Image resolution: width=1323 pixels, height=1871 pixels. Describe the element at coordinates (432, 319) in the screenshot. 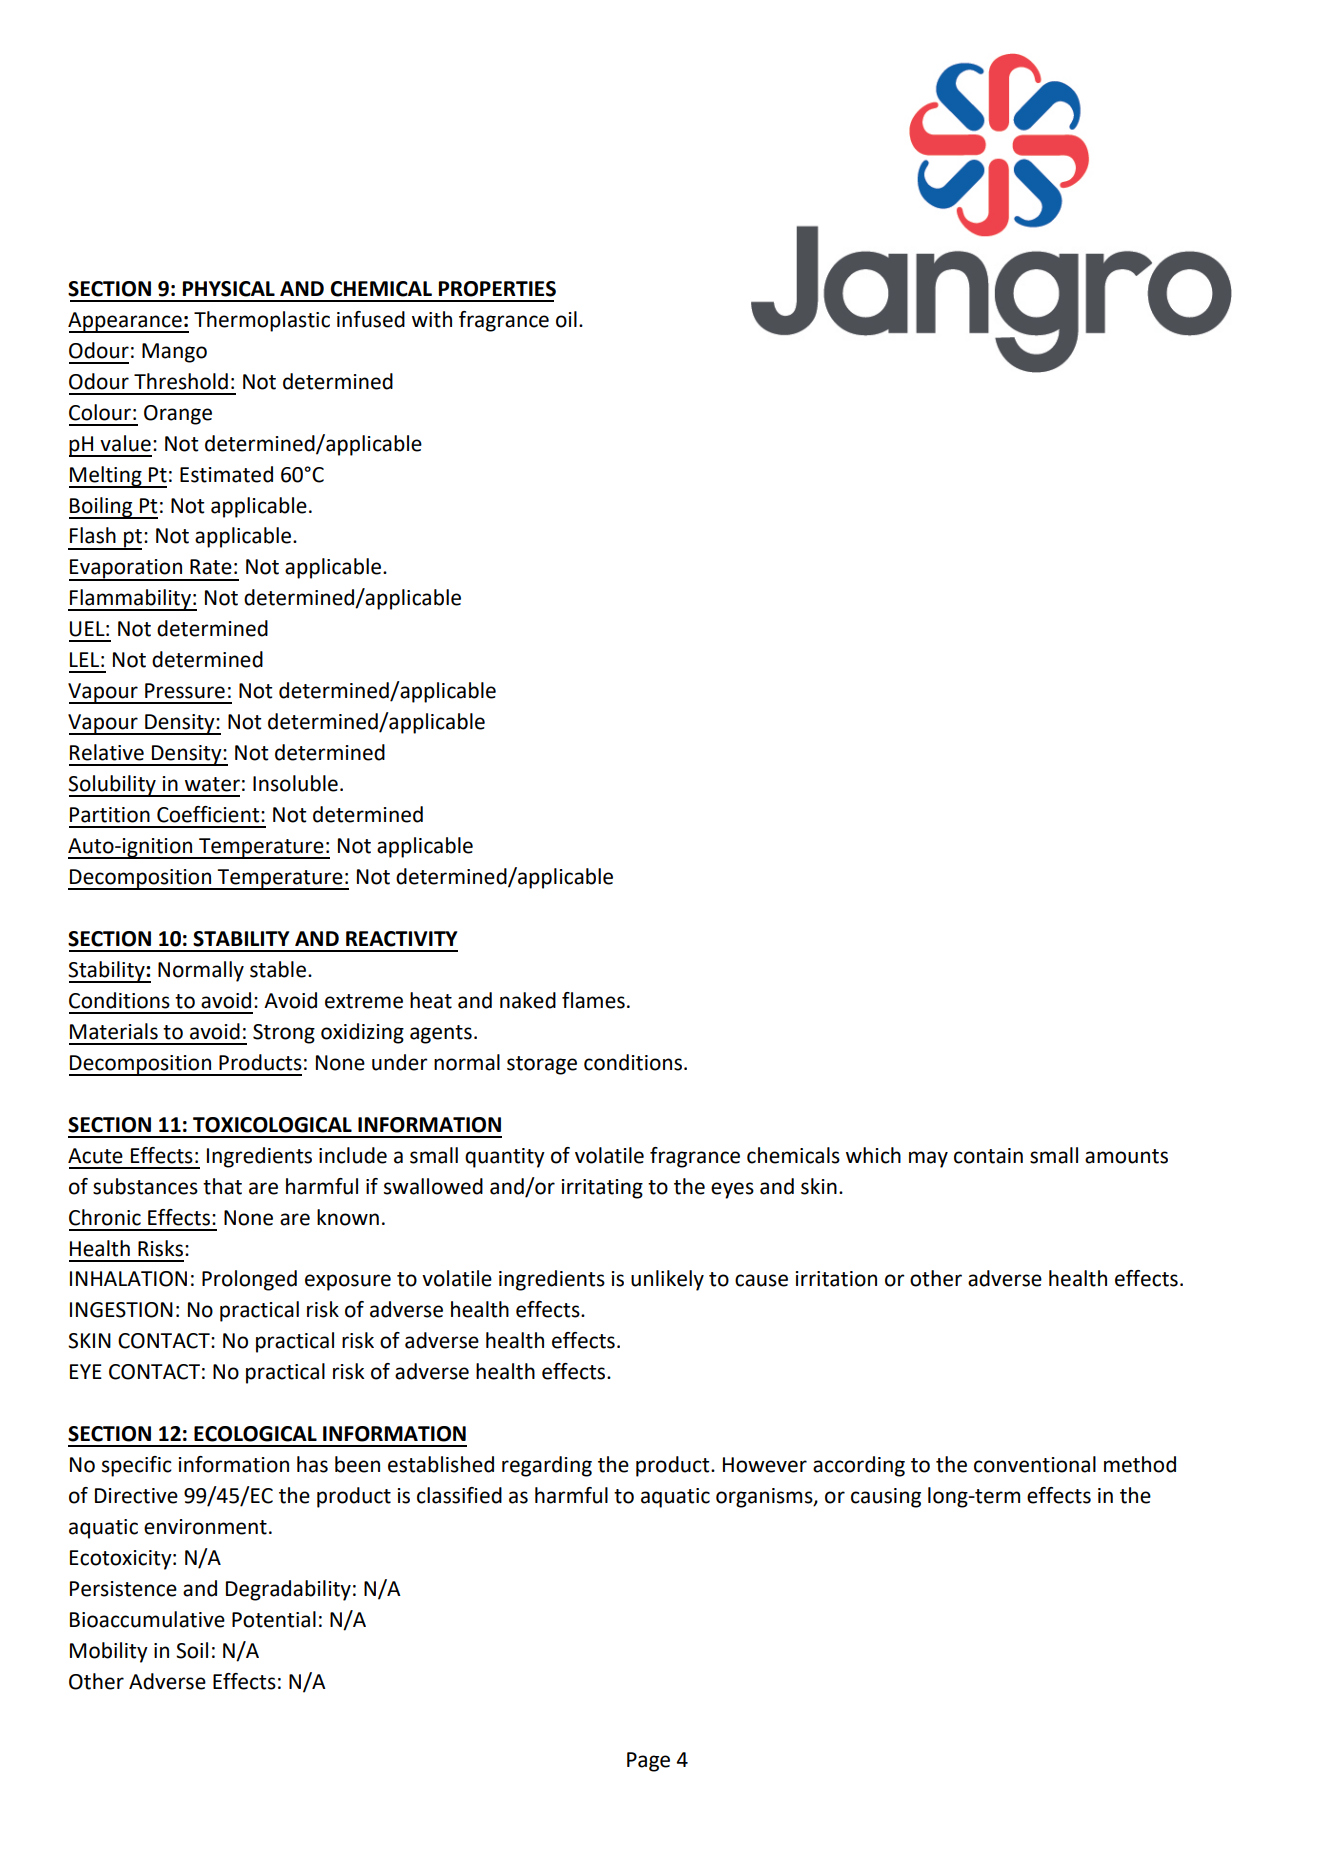

I see `with` at that location.
